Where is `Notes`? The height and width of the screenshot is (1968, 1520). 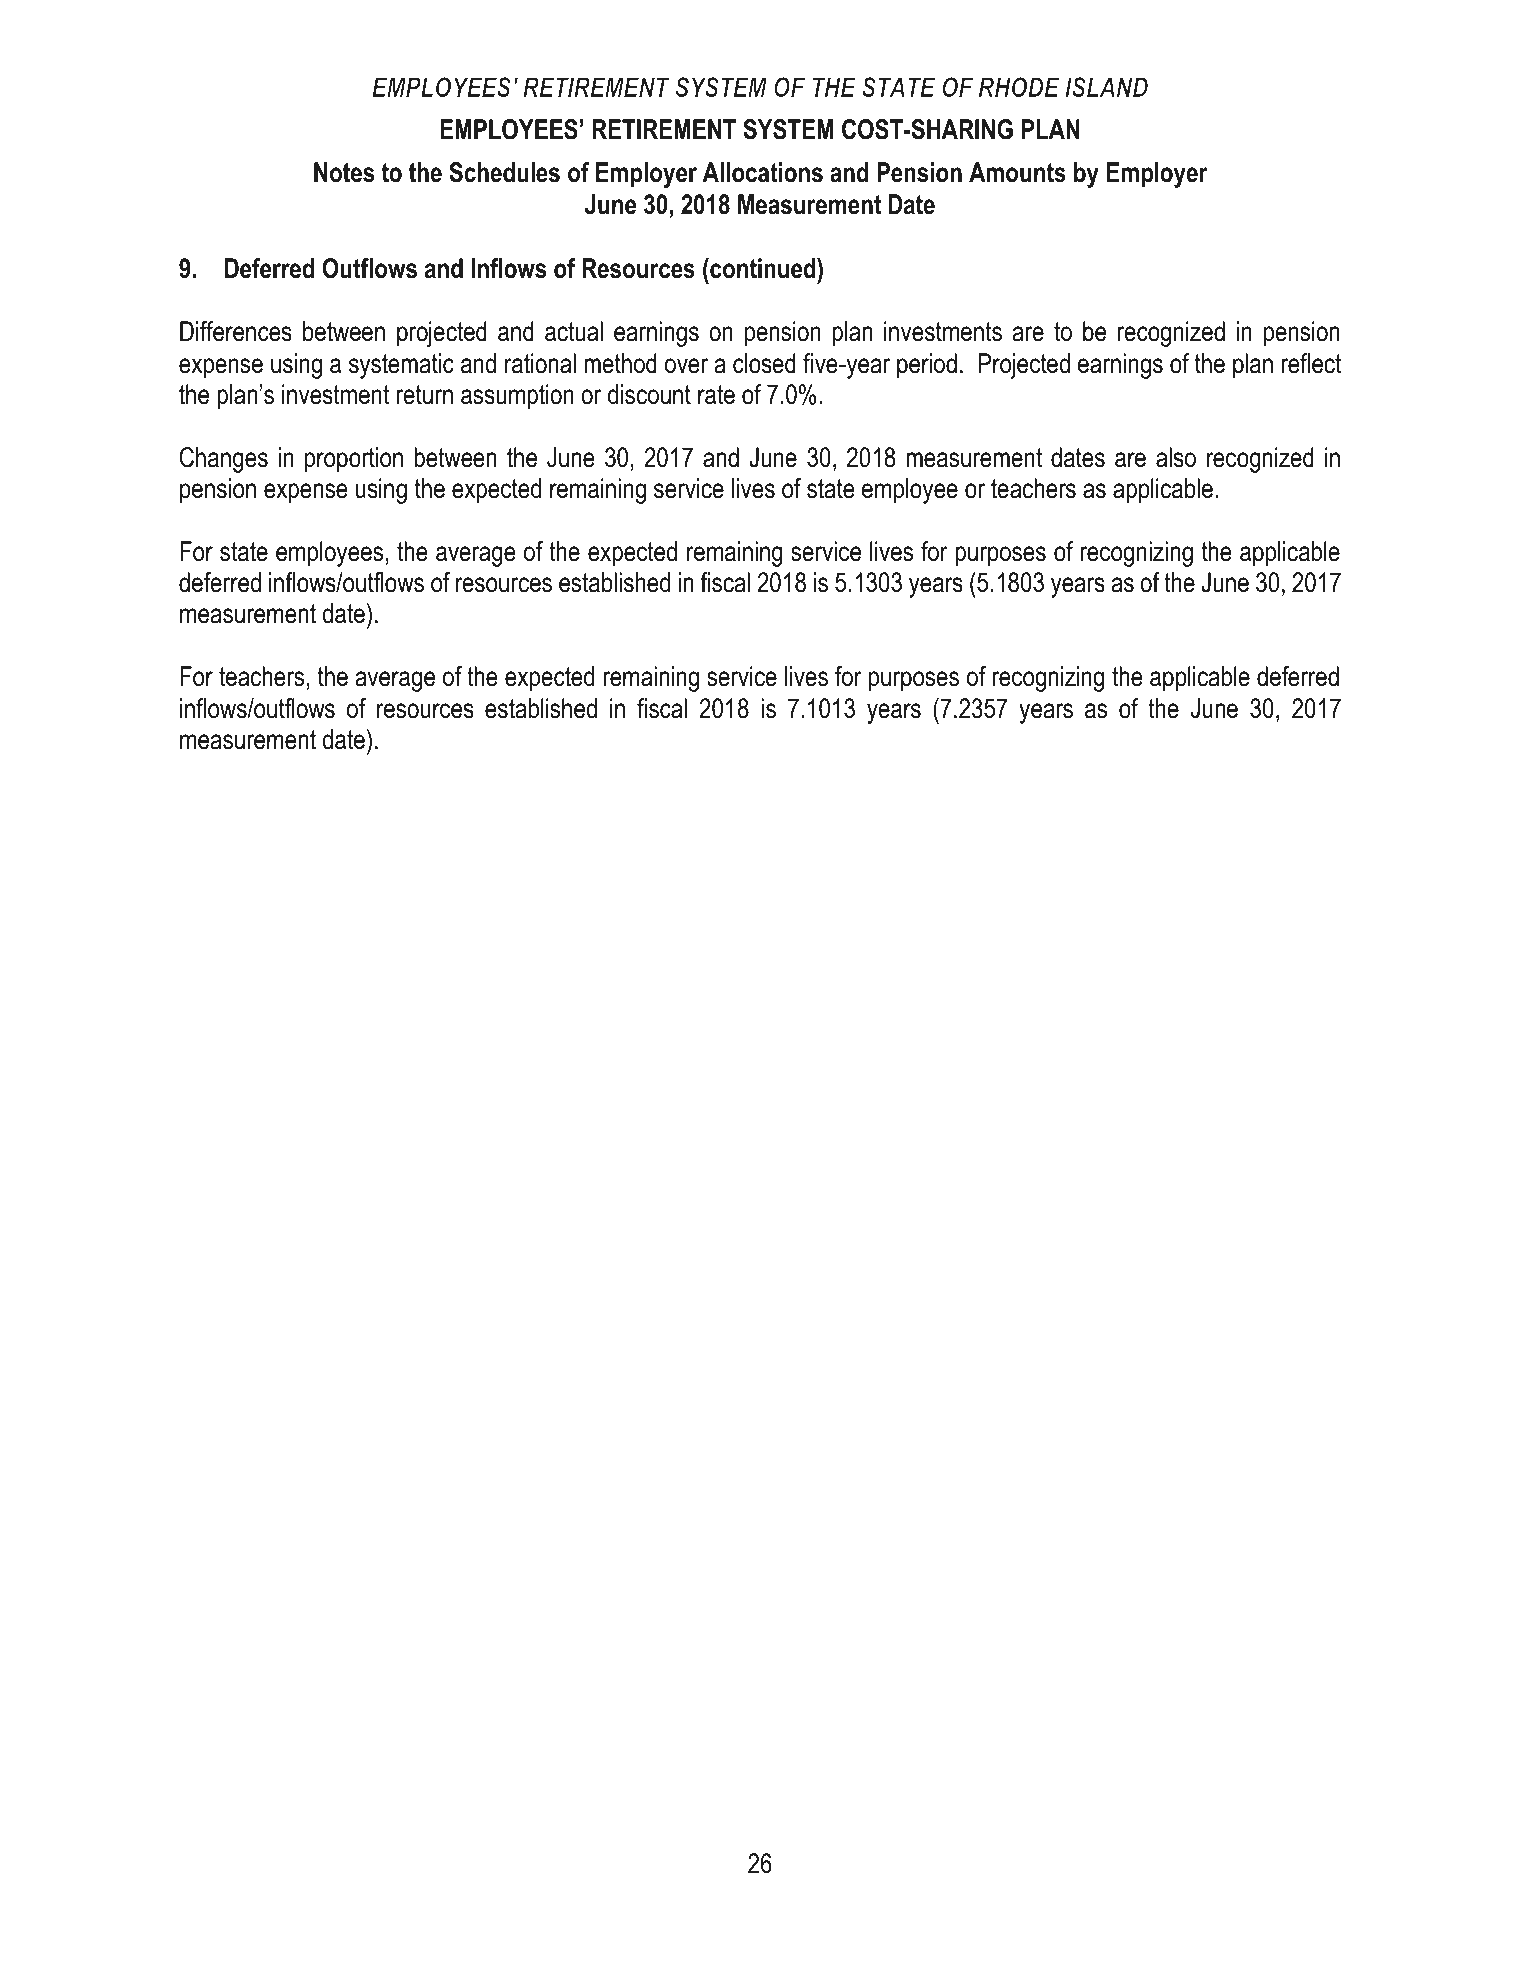
Notes is located at coordinates (344, 172).
